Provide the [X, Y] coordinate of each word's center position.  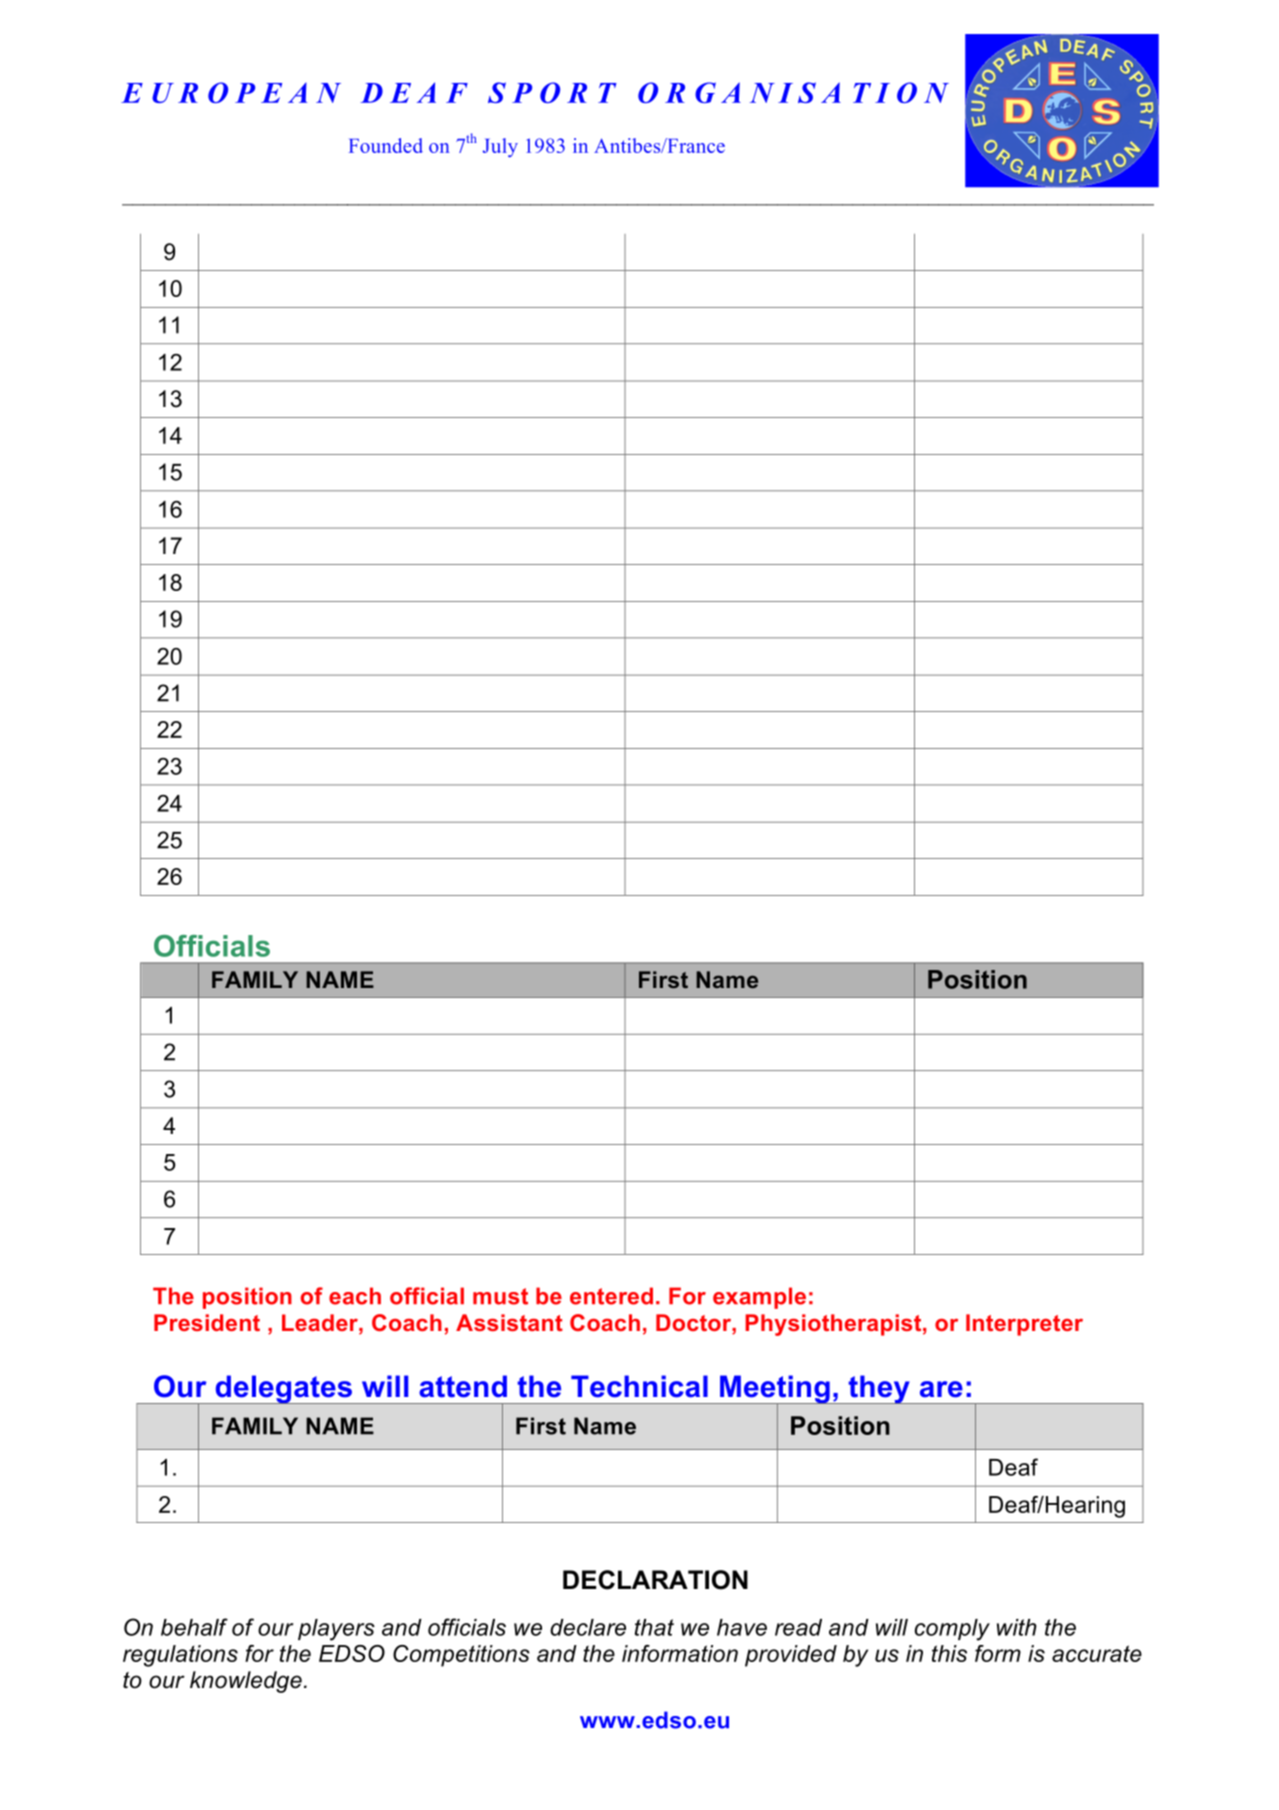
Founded [386, 145]
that [654, 1627]
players [336, 1630]
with [1017, 1627]
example [759, 1298]
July [500, 147]
